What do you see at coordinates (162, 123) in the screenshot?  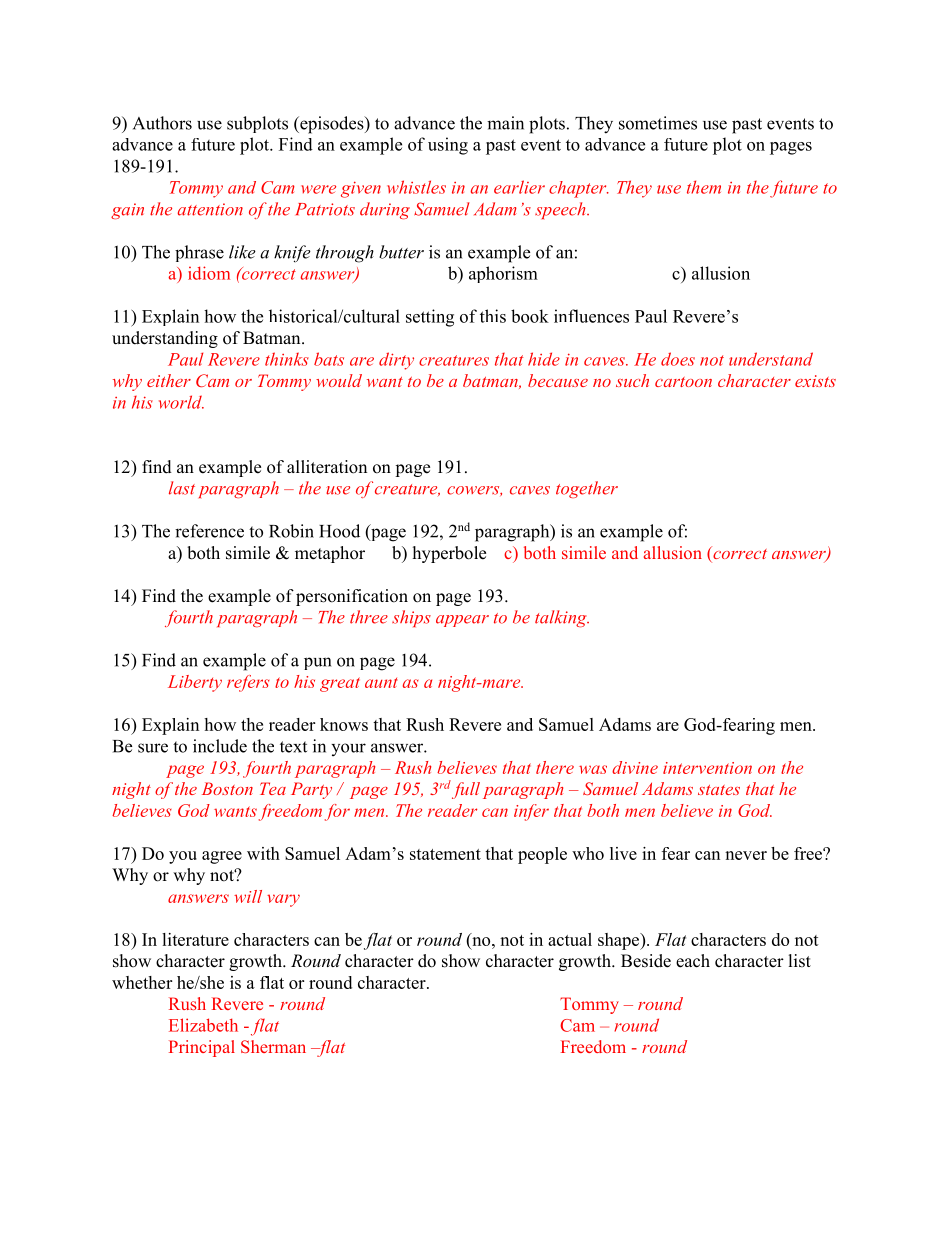 I see `Authors` at bounding box center [162, 123].
